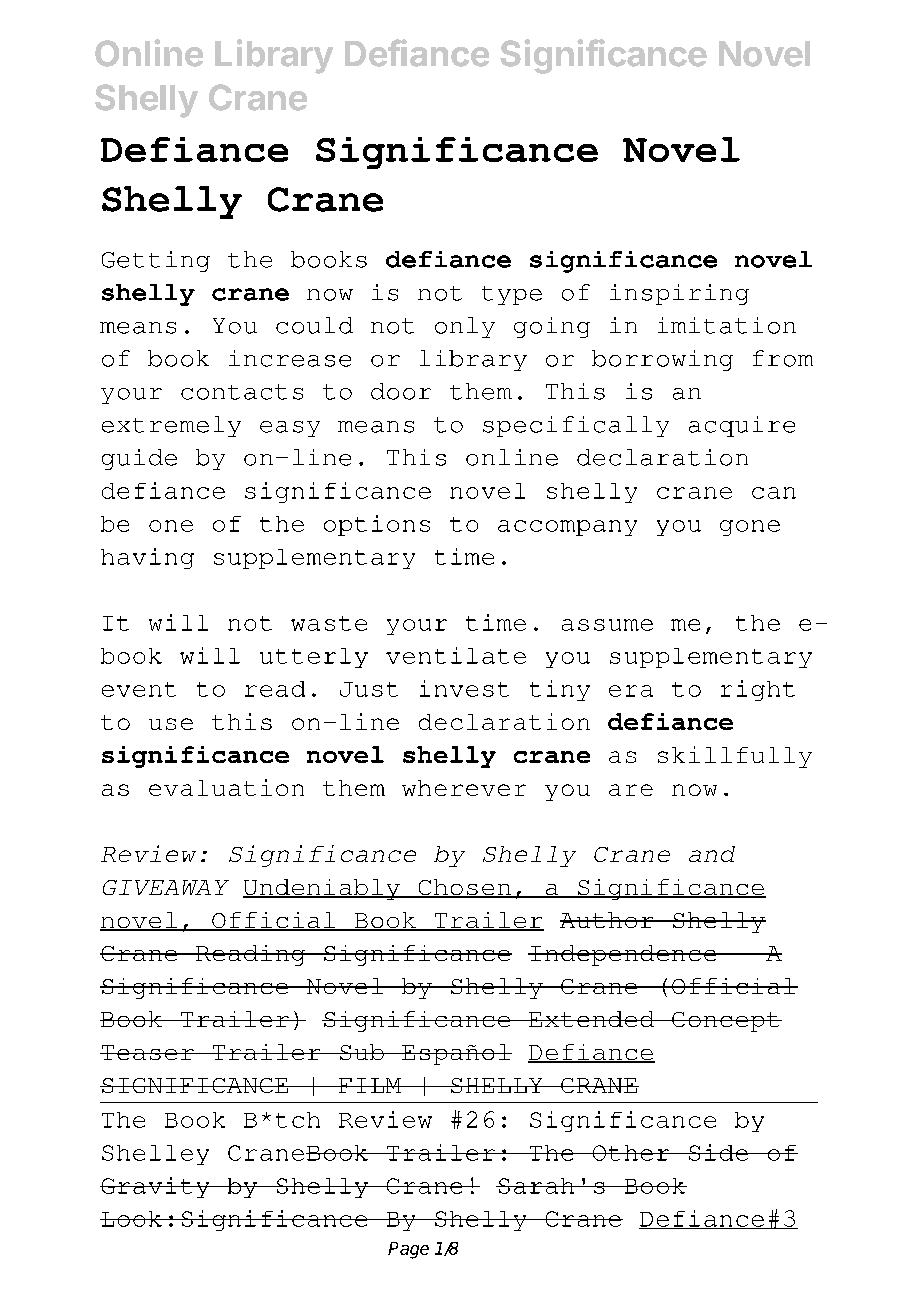 The image size is (924, 1311). I want to click on evaluation, so click(226, 787).
